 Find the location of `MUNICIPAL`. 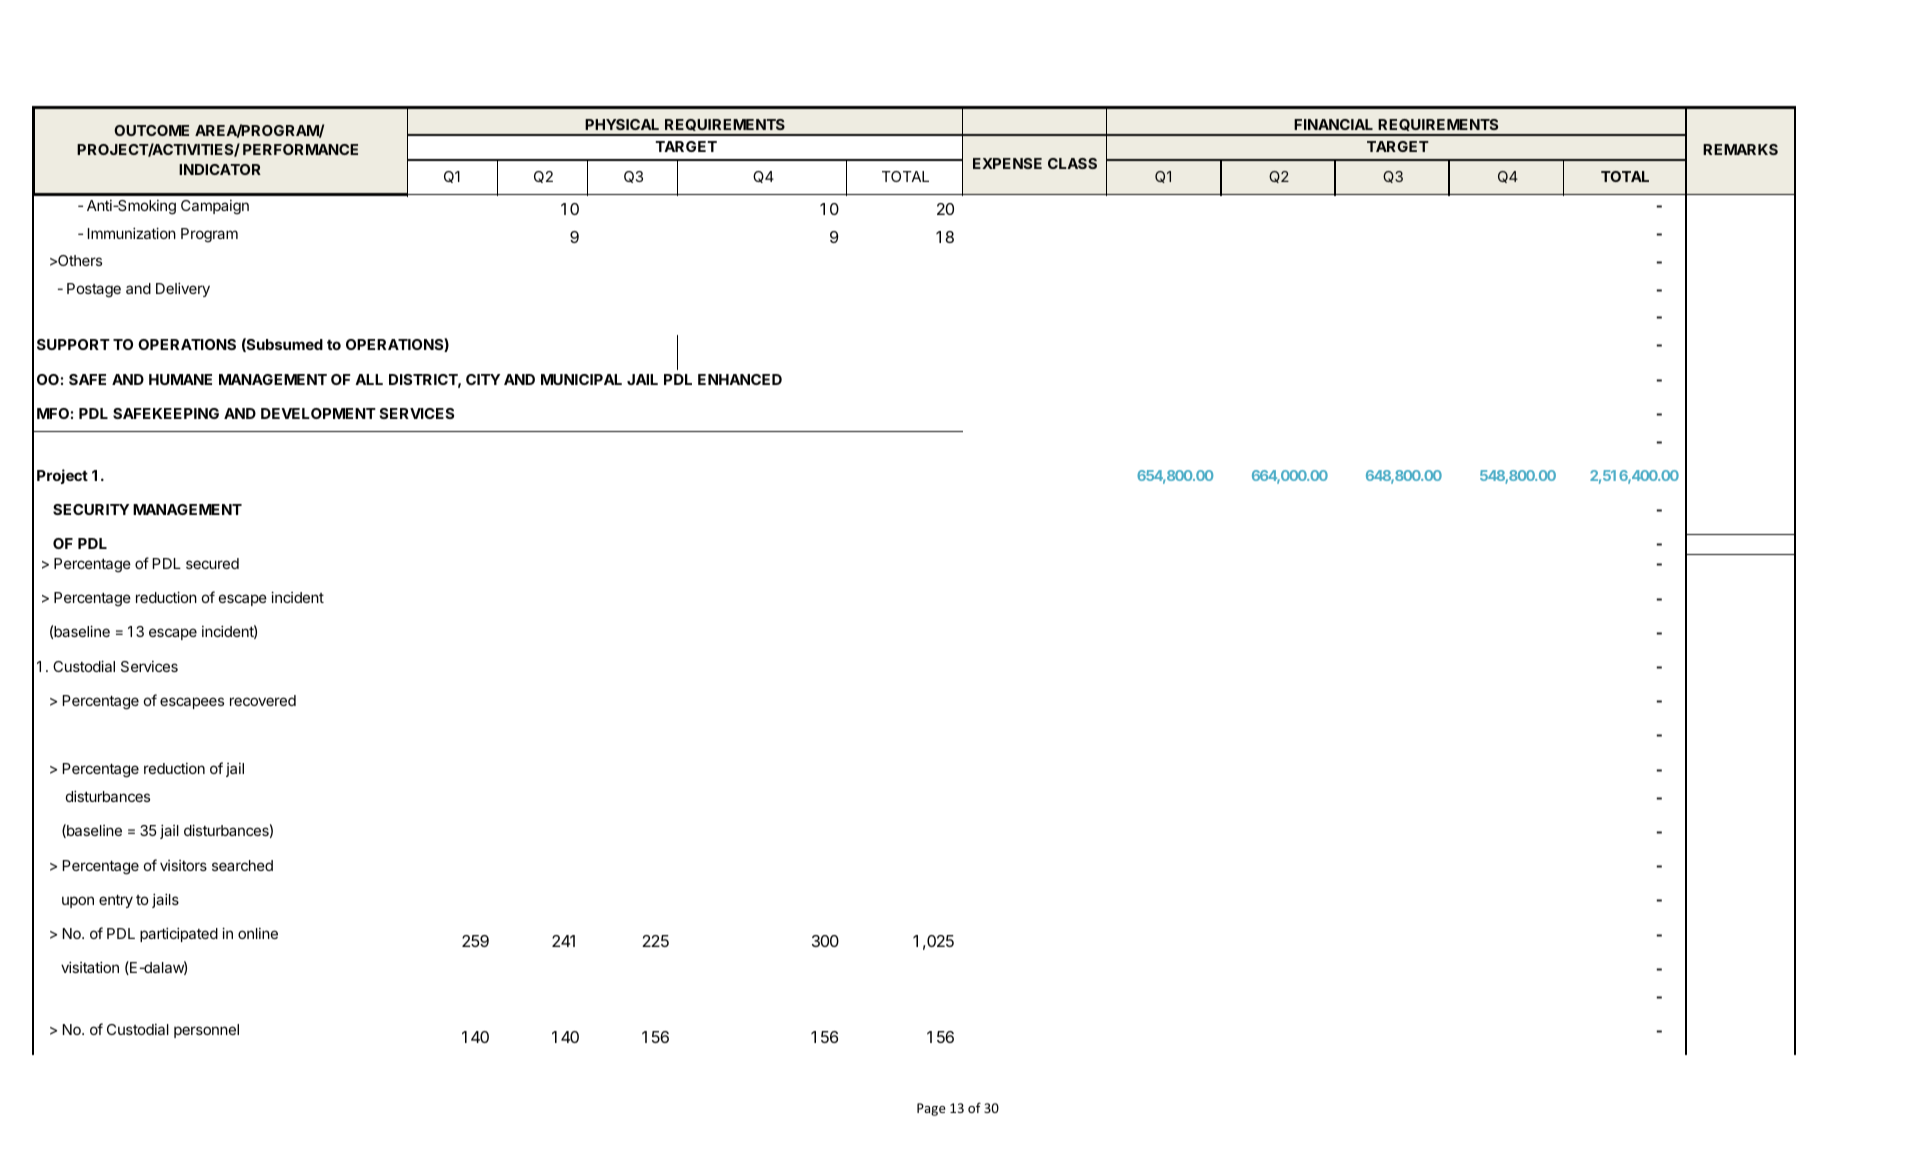

MUNICIPAL is located at coordinates (581, 379).
